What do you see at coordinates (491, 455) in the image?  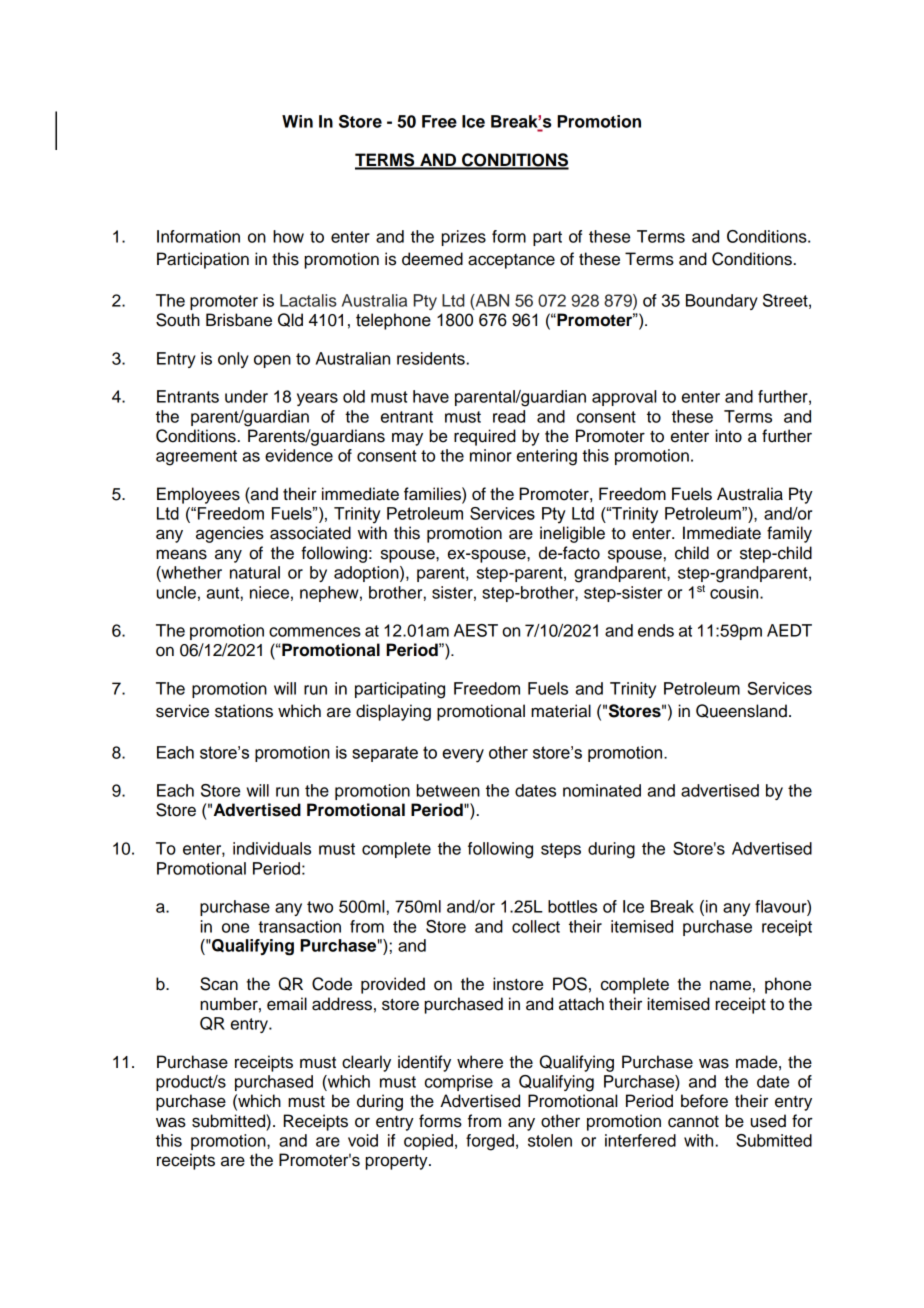 I see `minor` at bounding box center [491, 455].
